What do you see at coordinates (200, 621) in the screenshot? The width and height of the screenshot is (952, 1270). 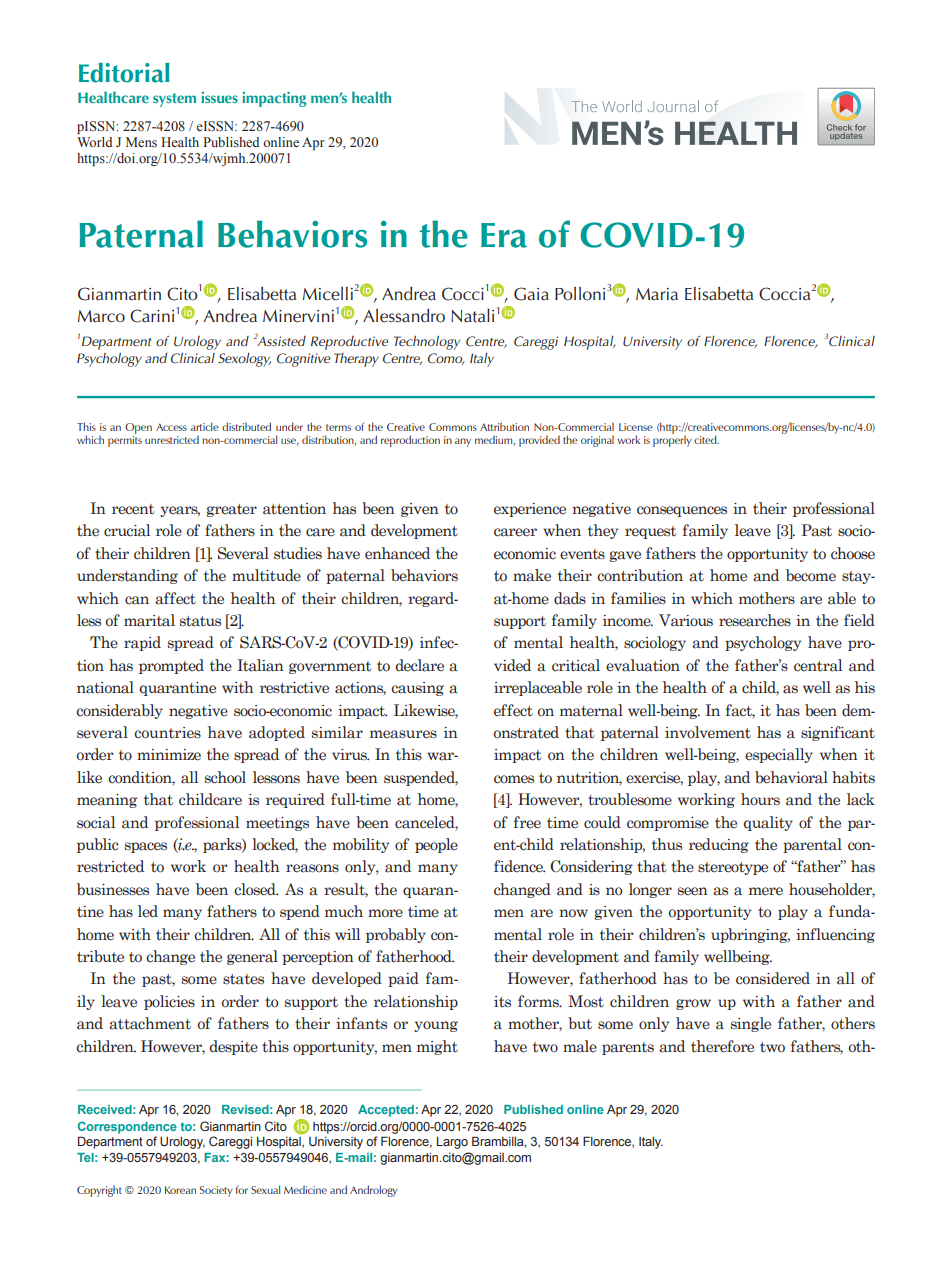 I see `status` at bounding box center [200, 621].
